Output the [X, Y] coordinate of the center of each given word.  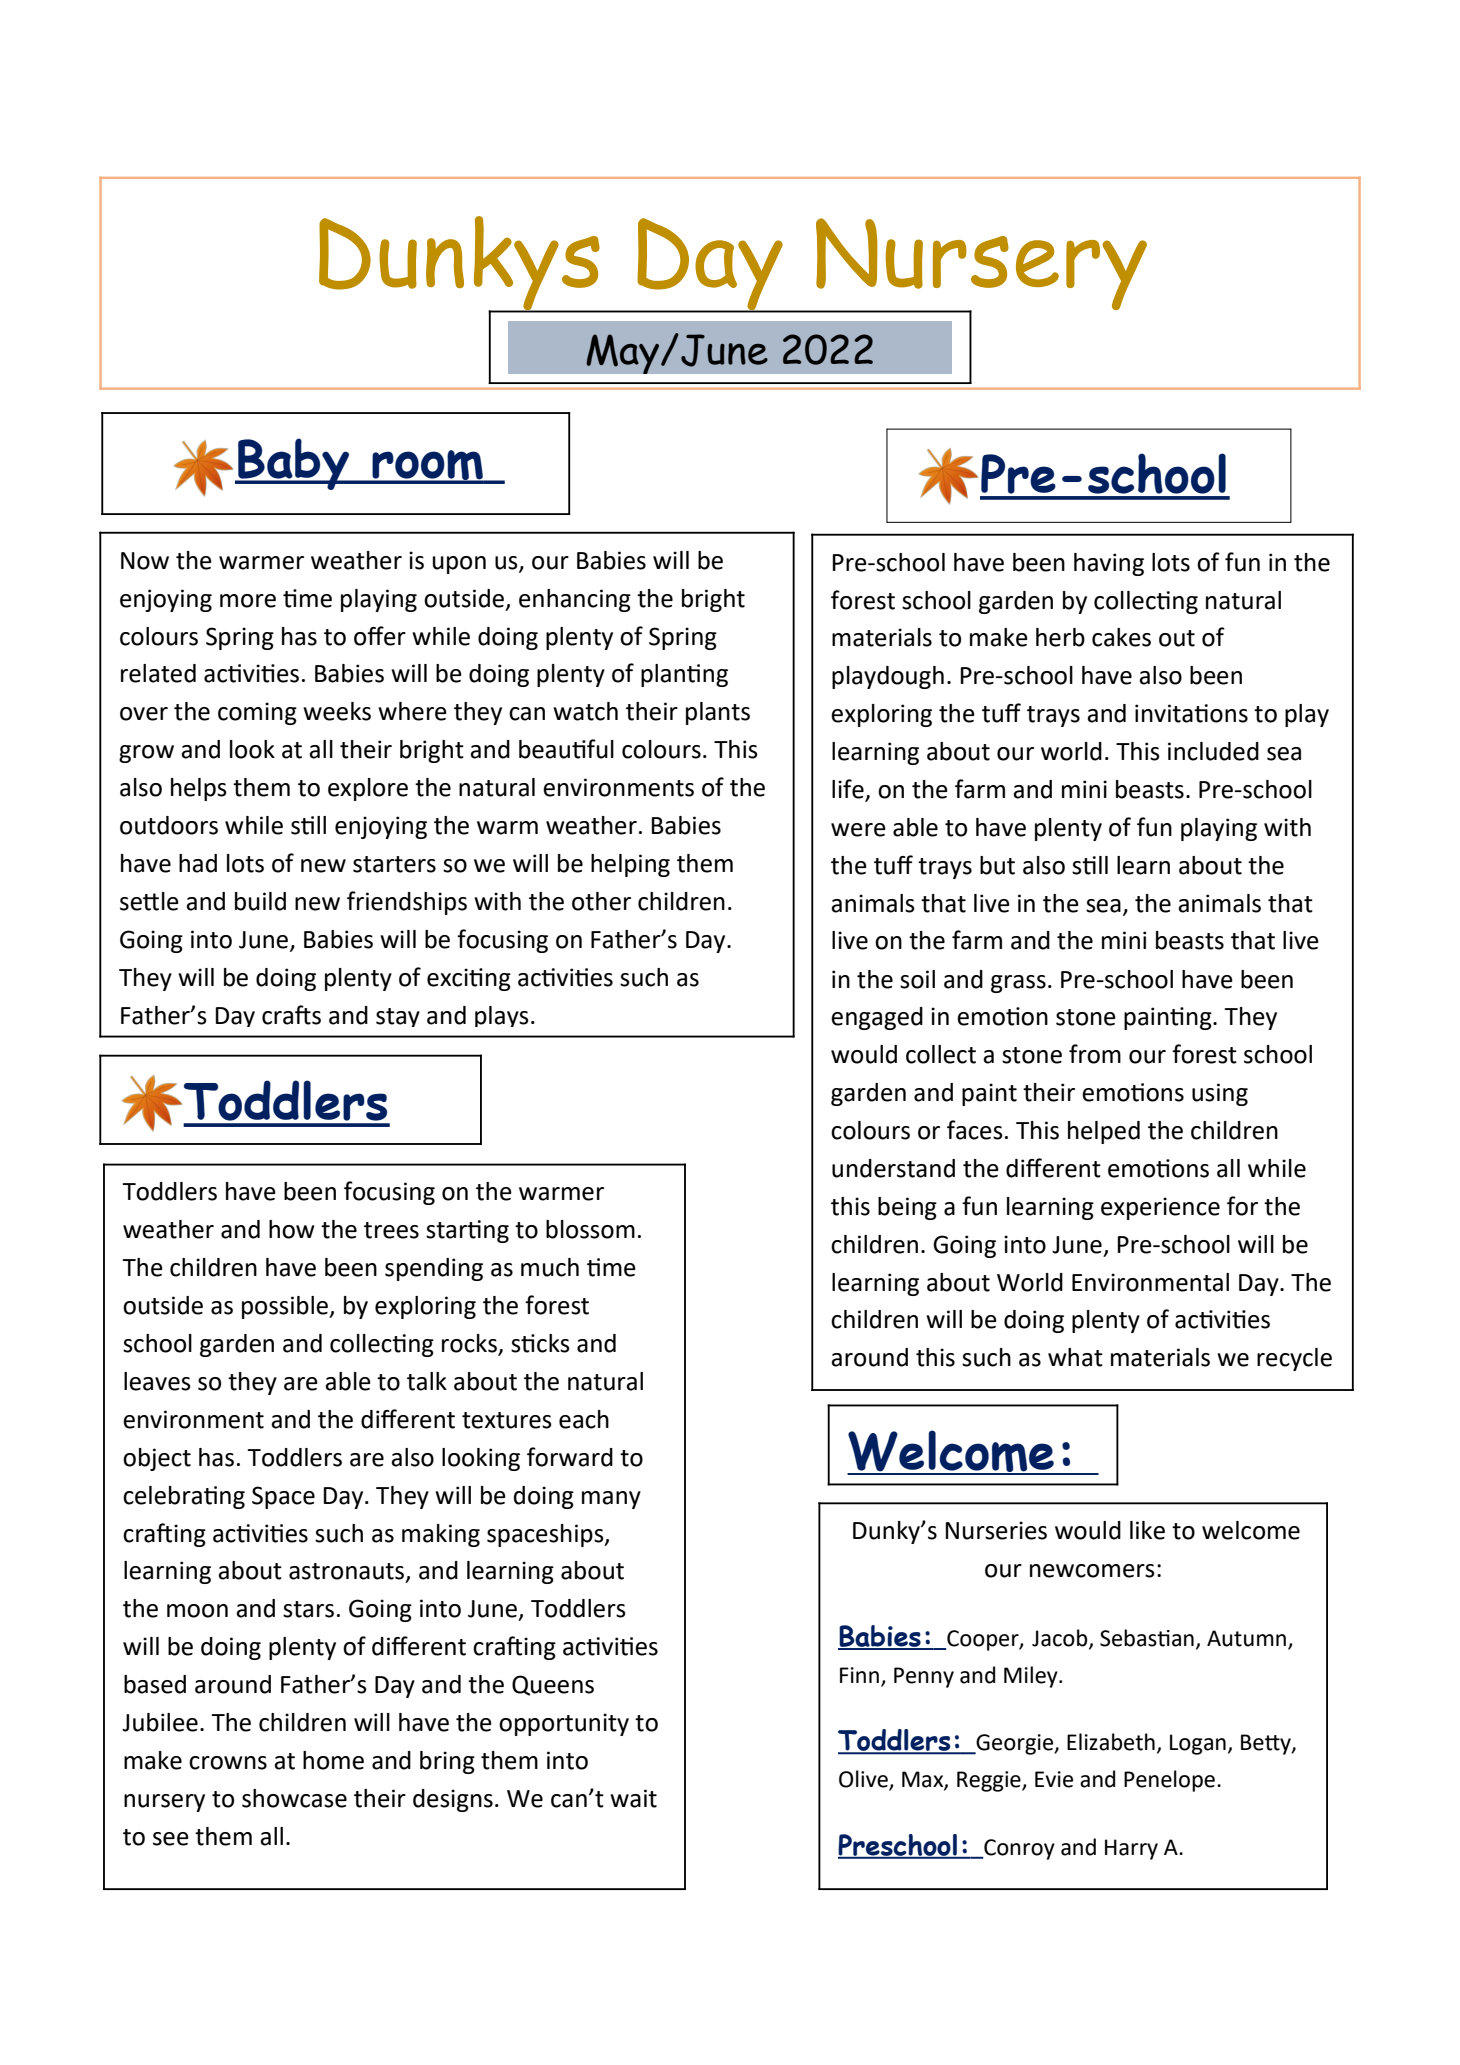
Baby [294, 464]
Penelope [1169, 1781]
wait [633, 1798]
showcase [294, 1798]
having [1109, 564]
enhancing [575, 600]
